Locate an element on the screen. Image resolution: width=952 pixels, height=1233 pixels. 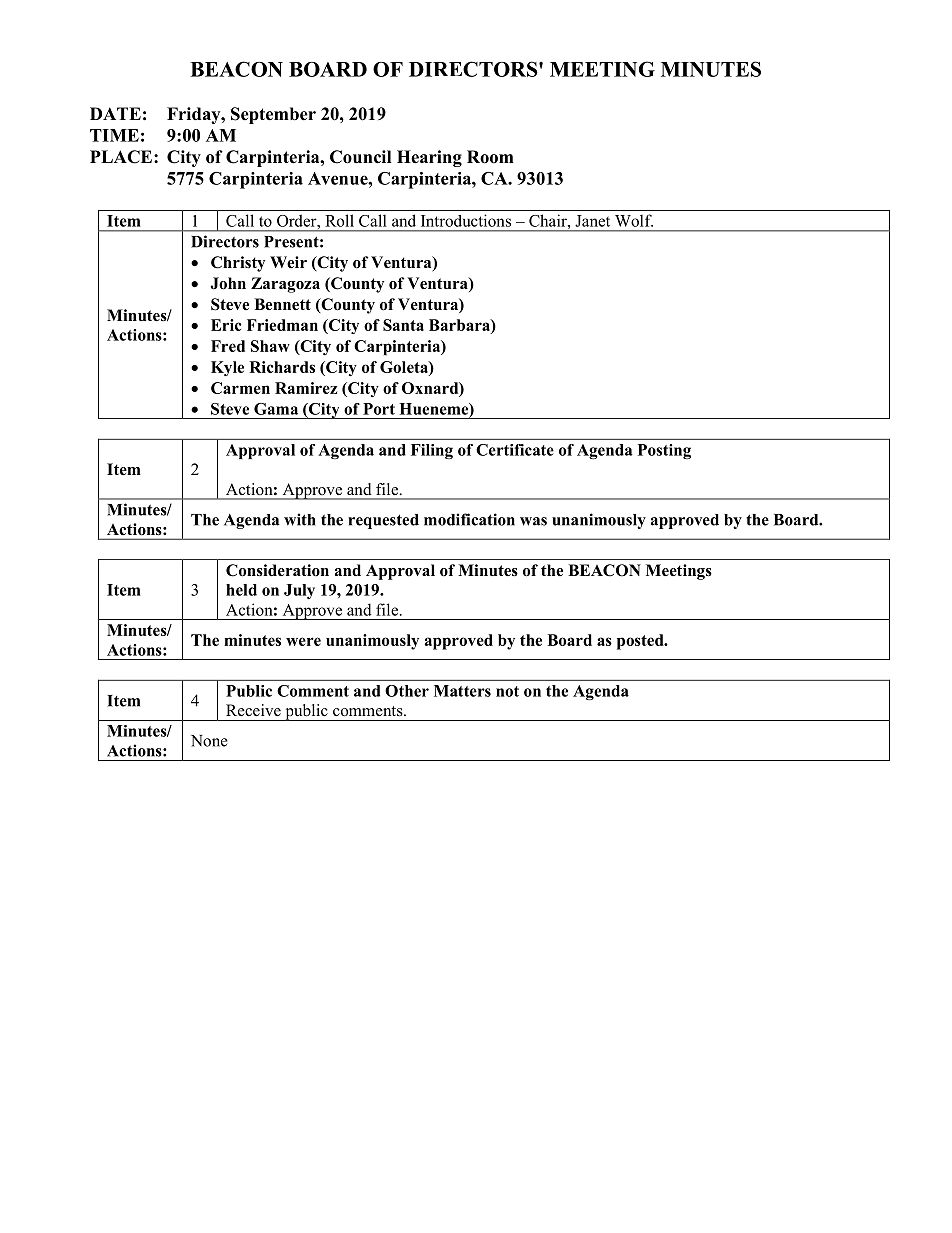
Santa is located at coordinates (403, 325).
